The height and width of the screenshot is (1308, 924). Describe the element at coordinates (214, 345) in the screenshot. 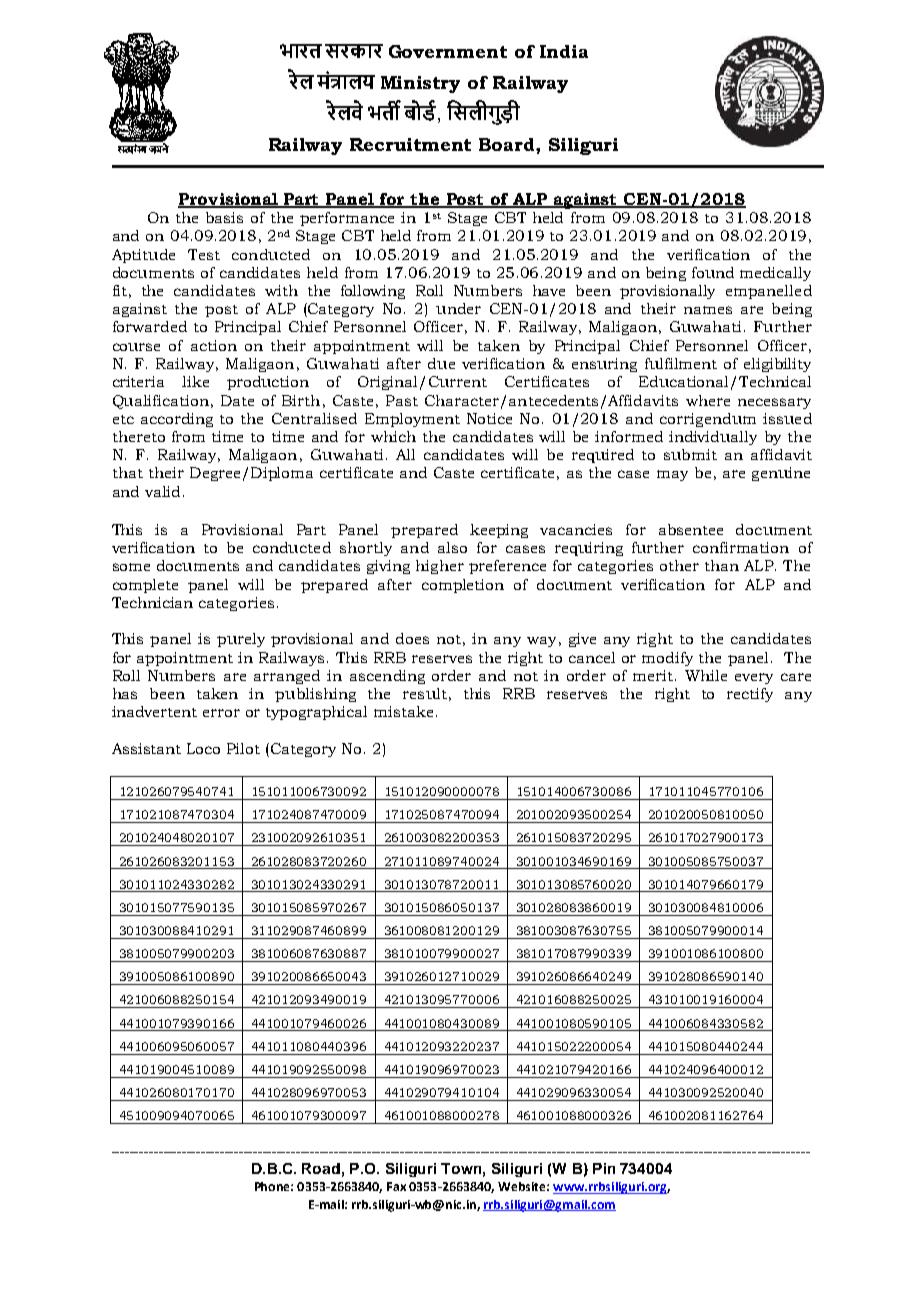

I see `action` at that location.
